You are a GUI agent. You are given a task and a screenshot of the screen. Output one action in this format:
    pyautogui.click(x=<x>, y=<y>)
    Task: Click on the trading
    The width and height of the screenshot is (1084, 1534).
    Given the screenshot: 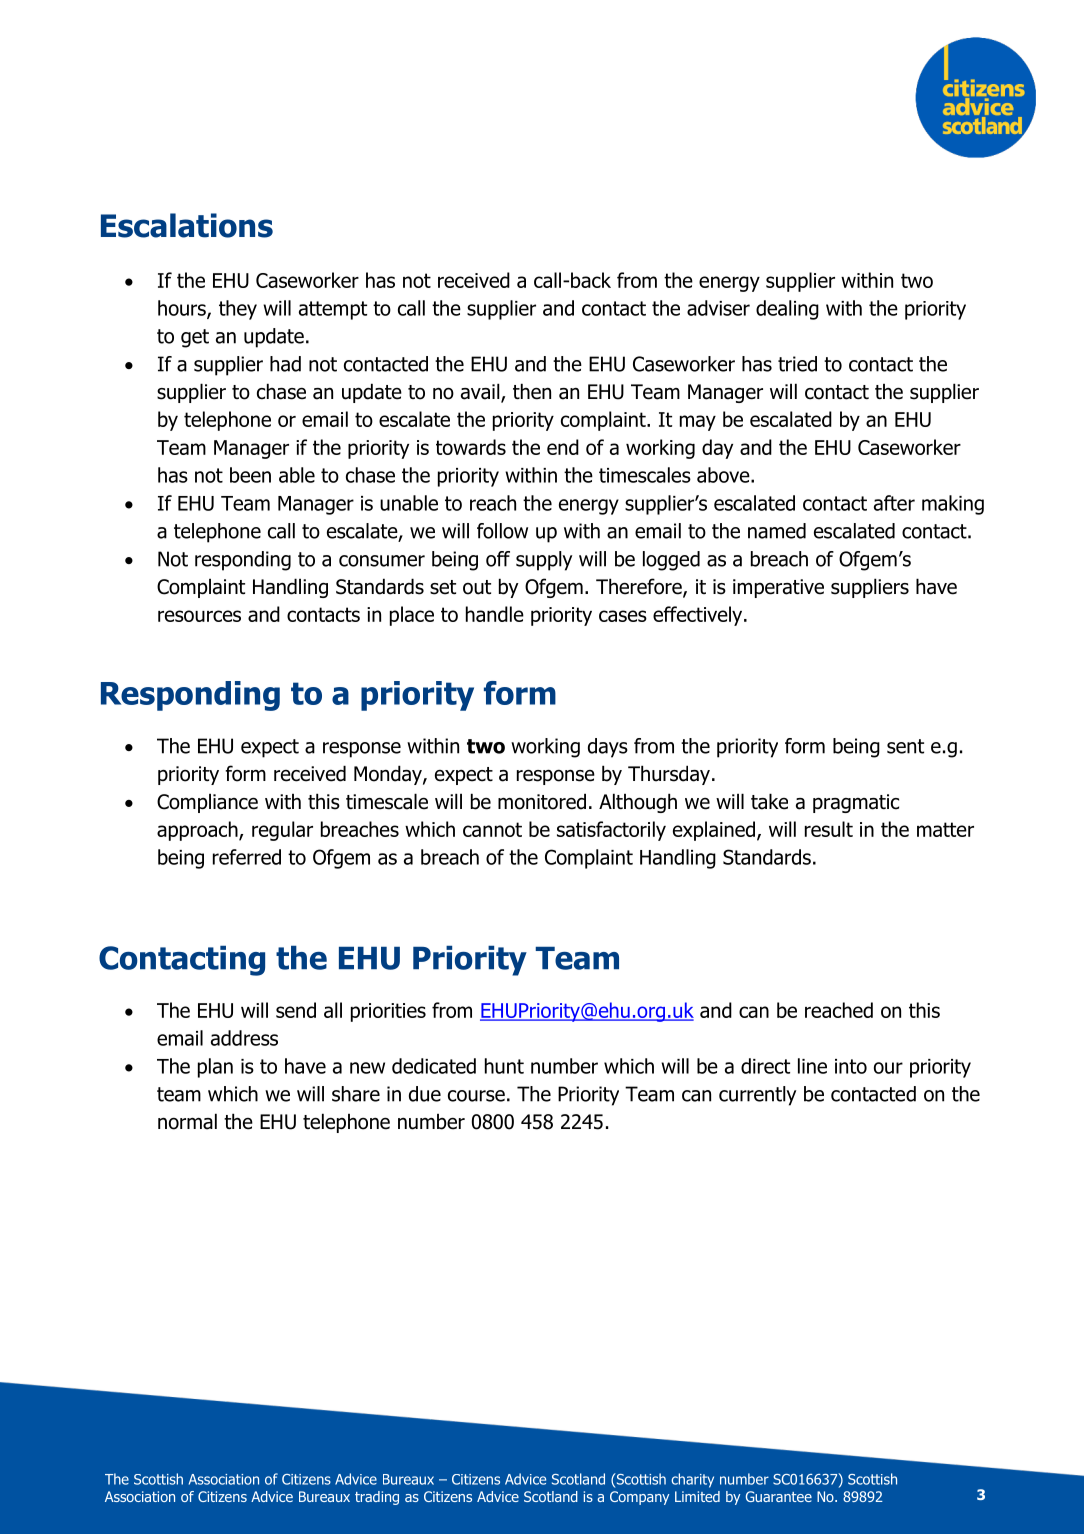 What is the action you would take?
    pyautogui.click(x=377, y=1498)
